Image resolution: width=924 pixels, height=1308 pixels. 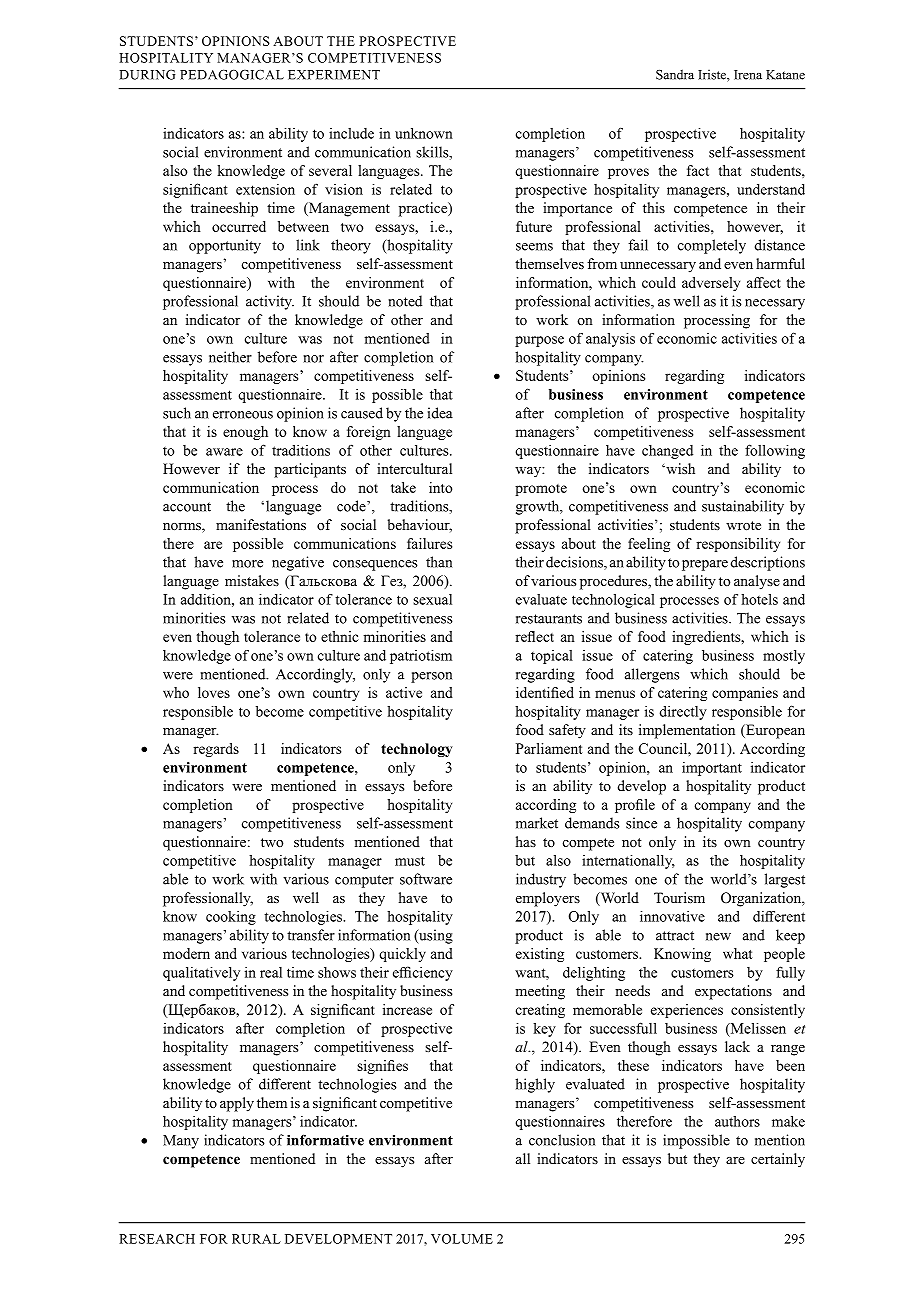 What do you see at coordinates (351, 133) in the document?
I see `include` at bounding box center [351, 133].
